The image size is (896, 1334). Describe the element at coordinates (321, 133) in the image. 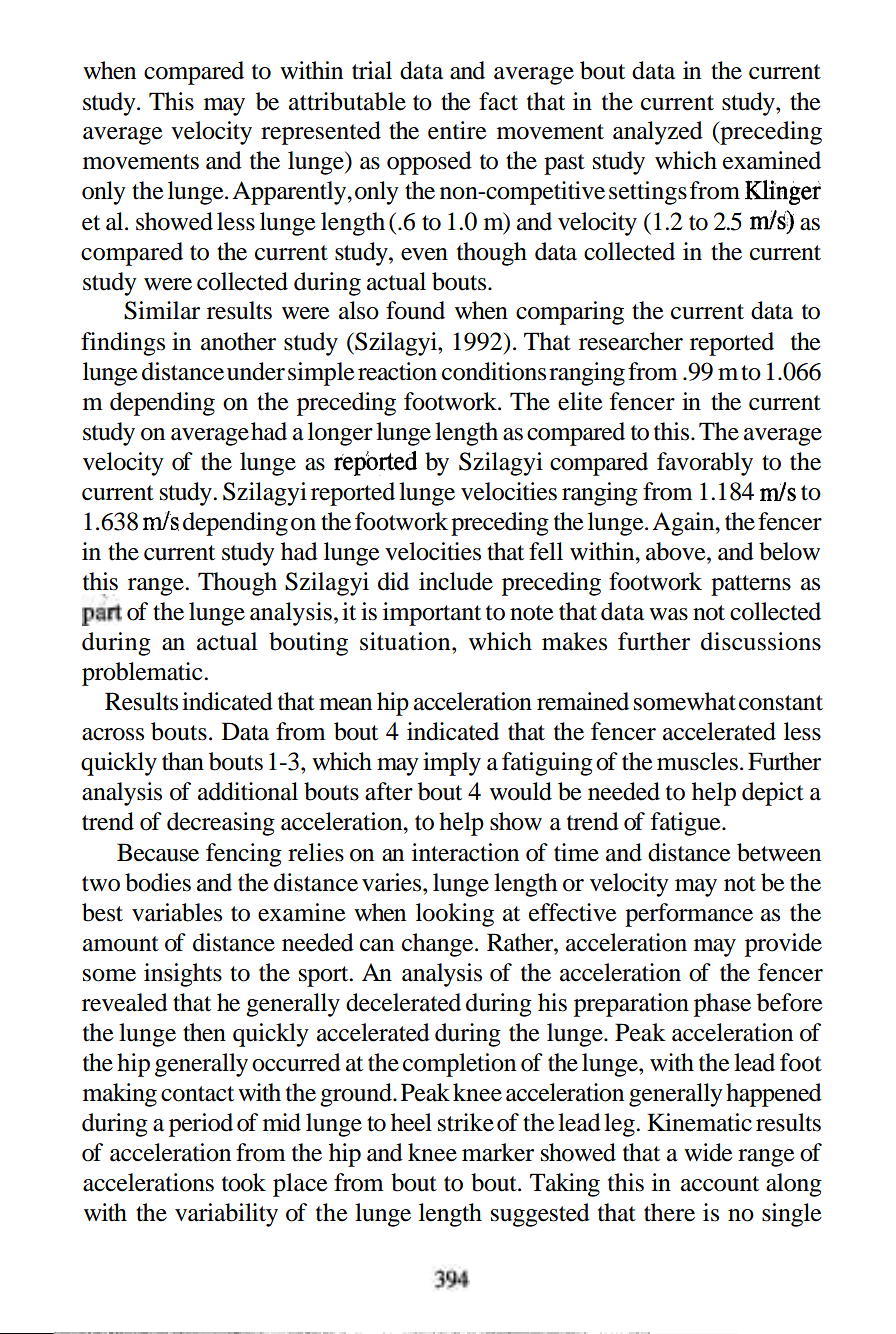

I see `represented` at that location.
